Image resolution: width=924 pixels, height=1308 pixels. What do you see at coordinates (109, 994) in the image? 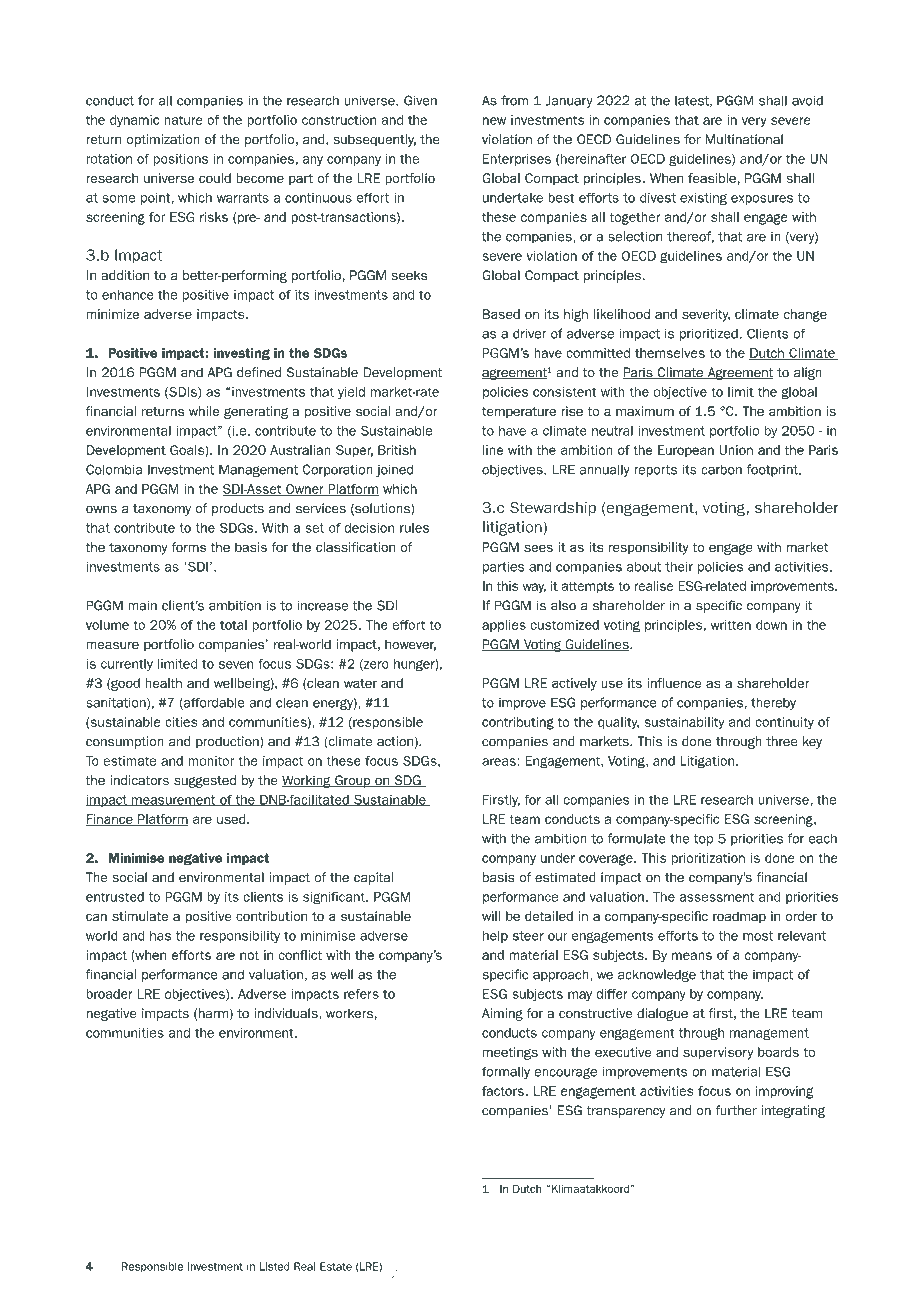
I see `broader` at bounding box center [109, 994].
